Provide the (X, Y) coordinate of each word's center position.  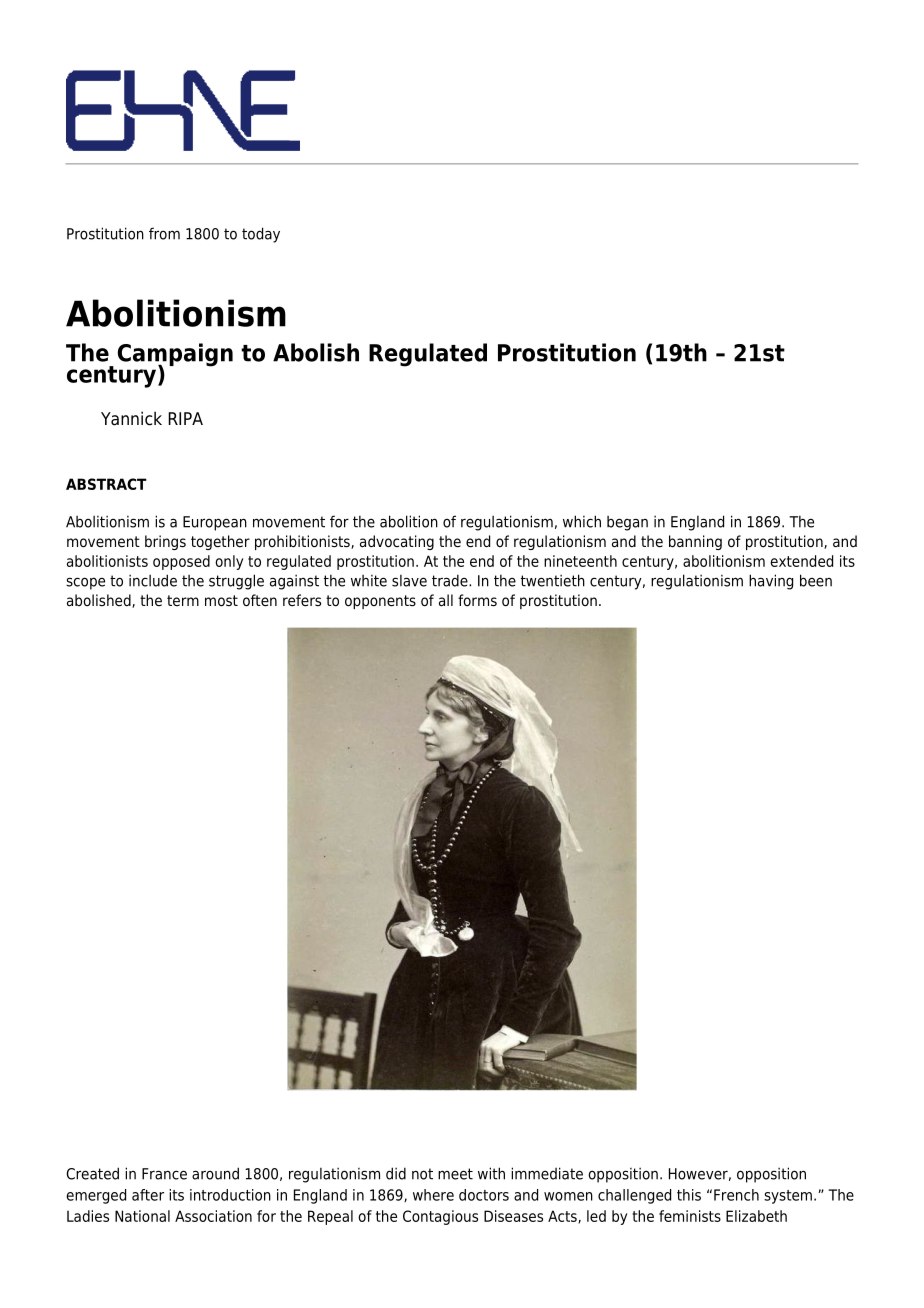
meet (455, 1174)
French (736, 1195)
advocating (397, 542)
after (148, 1195)
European (215, 523)
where (433, 1195)
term (183, 600)
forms (477, 600)
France (164, 1174)
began (627, 523)
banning (695, 542)
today (261, 235)
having (771, 582)
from (164, 233)
